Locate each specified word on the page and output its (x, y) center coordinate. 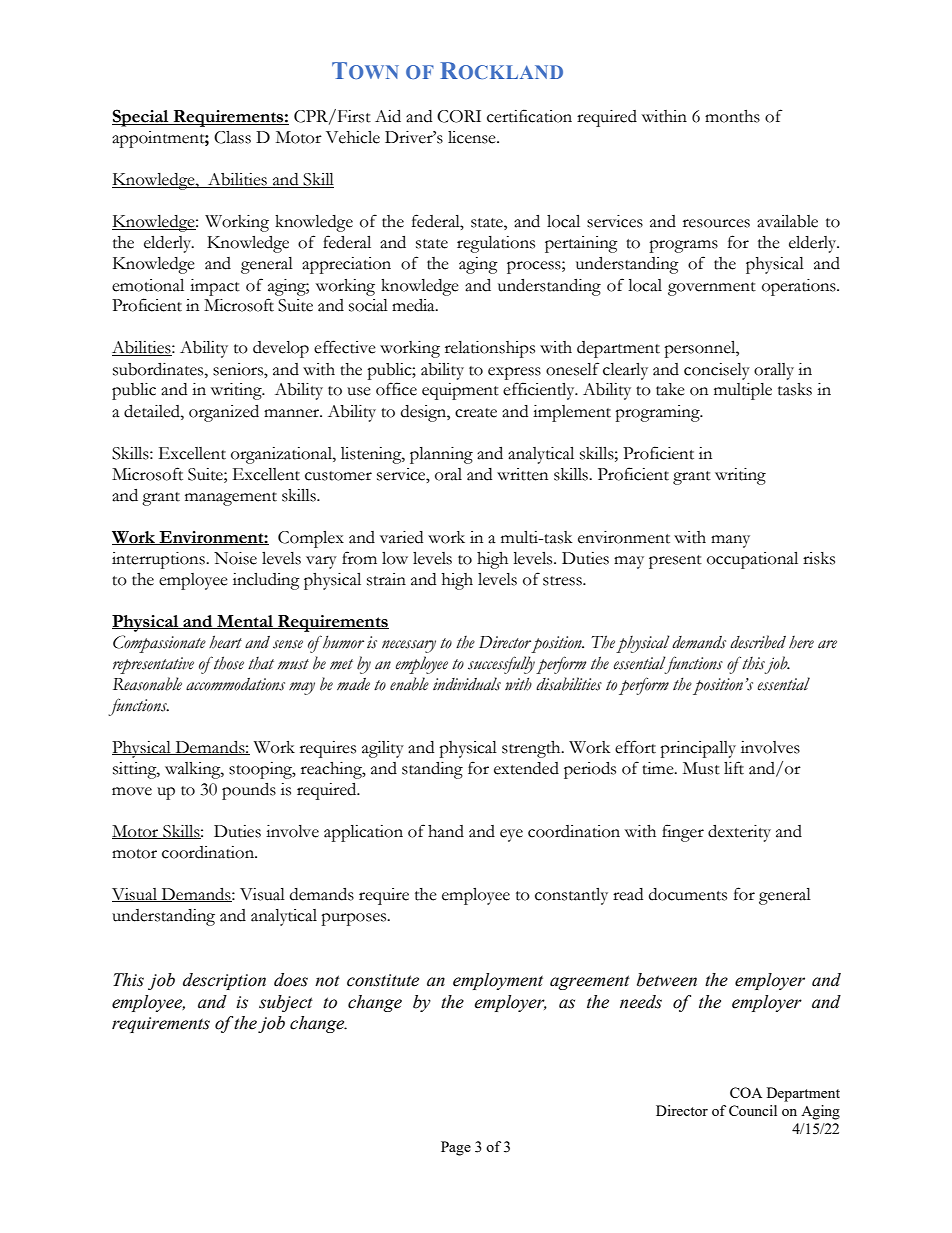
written (522, 474)
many (730, 541)
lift (734, 768)
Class (232, 137)
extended (526, 768)
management (231, 499)
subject (286, 1003)
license (473, 137)
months (732, 116)
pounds (249, 791)
